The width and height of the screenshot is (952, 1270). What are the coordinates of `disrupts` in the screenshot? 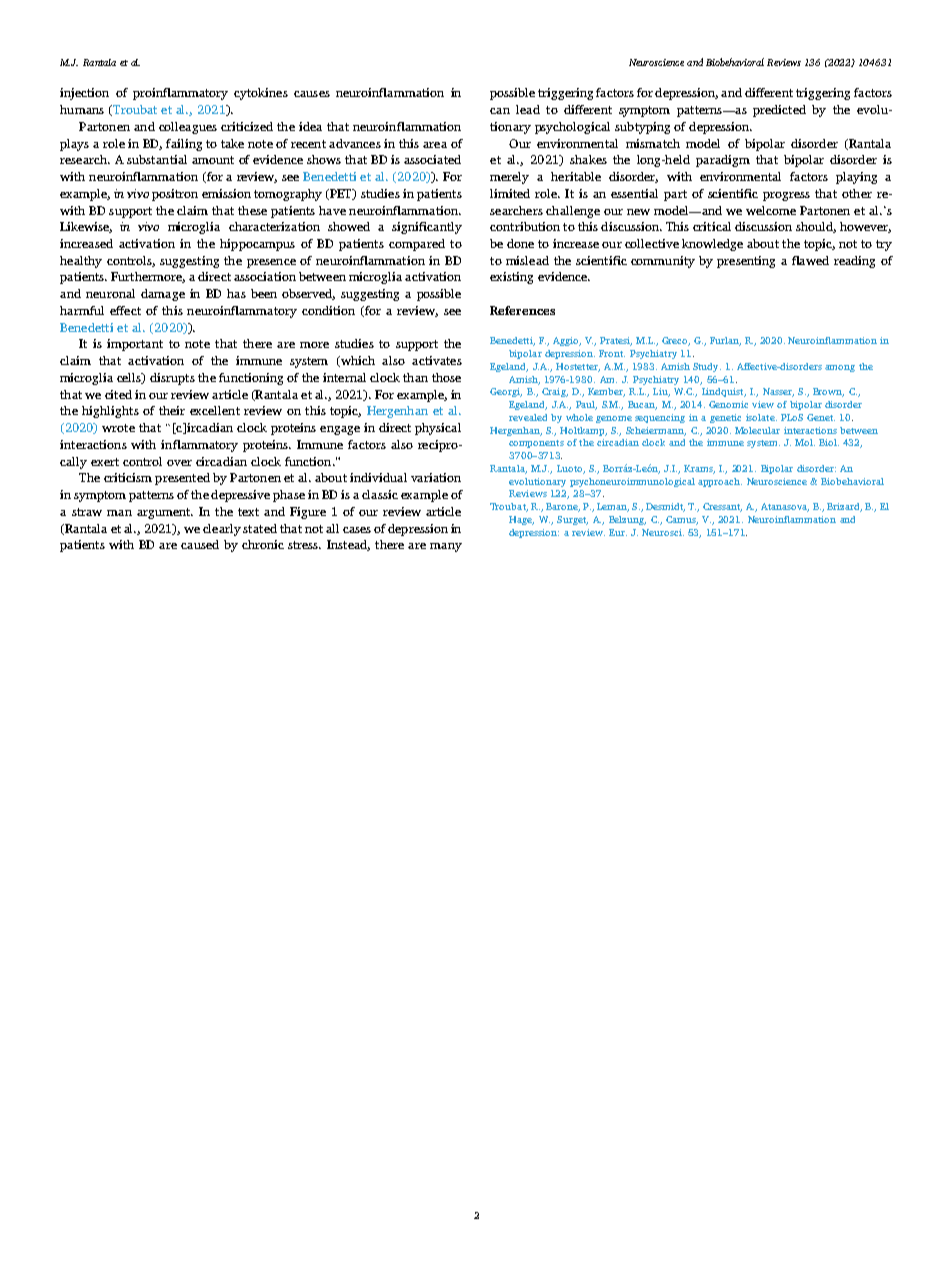 It's located at (172, 379).
